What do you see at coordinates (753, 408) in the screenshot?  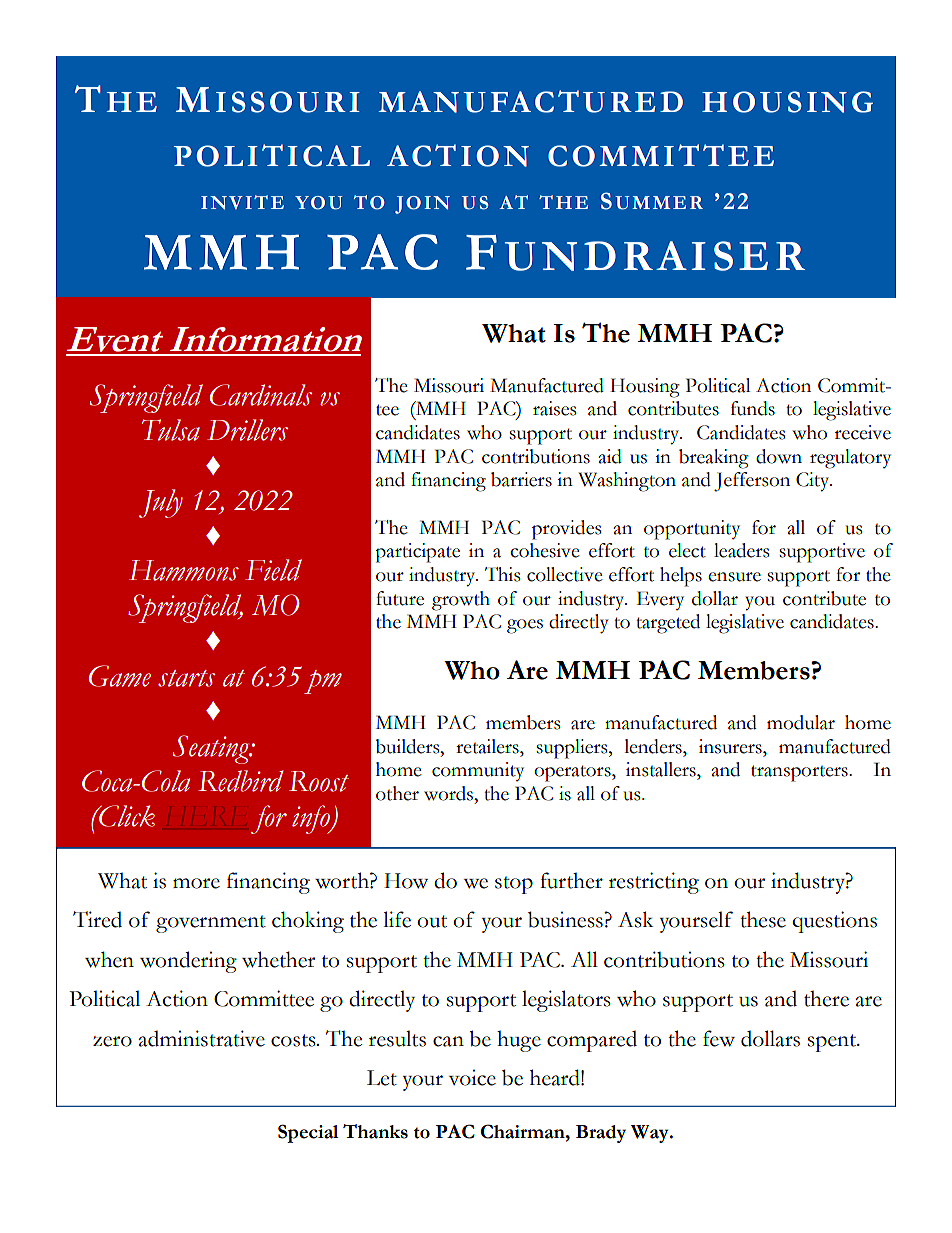 I see `funds` at bounding box center [753, 408].
